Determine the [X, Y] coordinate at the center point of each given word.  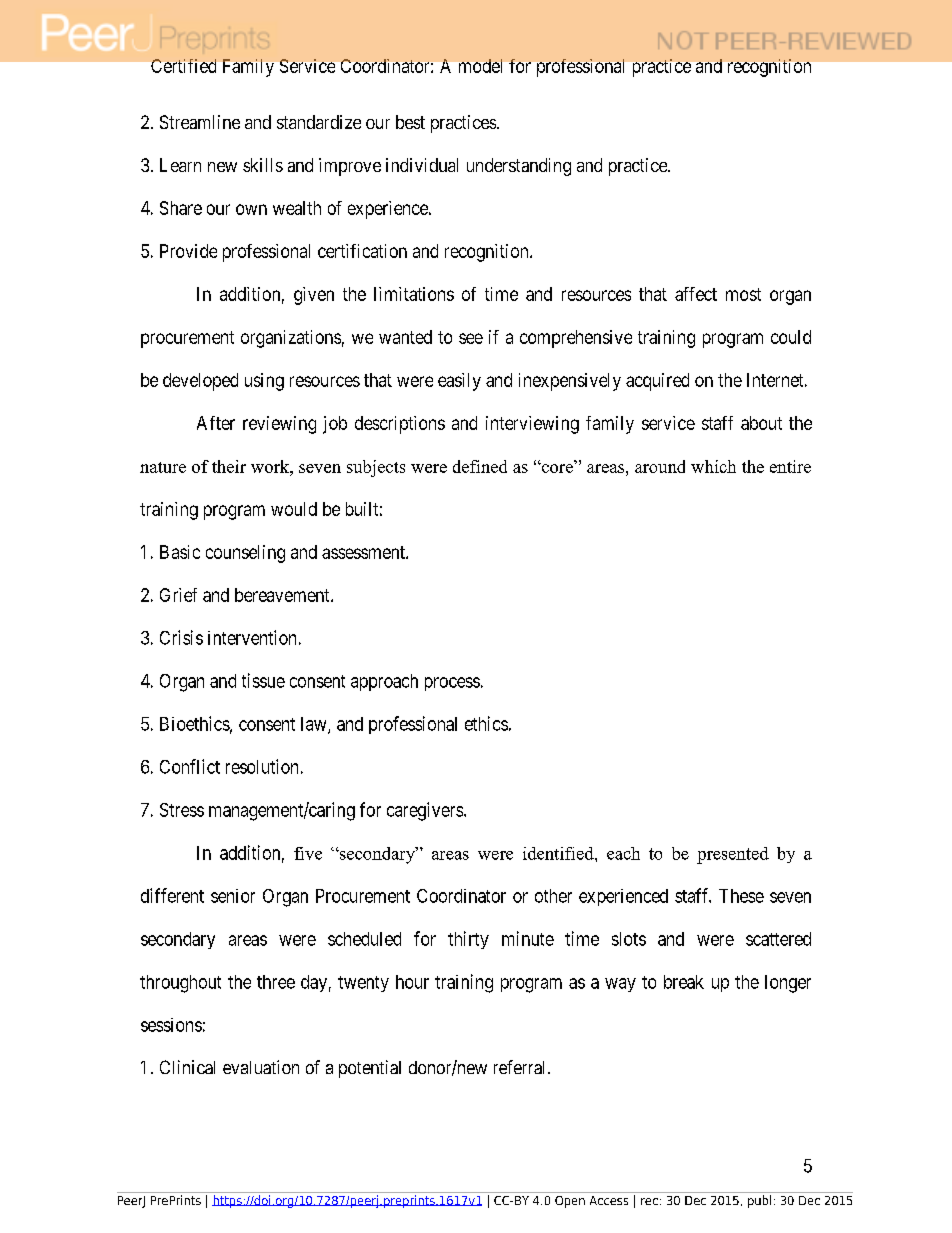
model [480, 66]
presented [733, 855]
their [229, 466]
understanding [519, 167]
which [713, 466]
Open [570, 1202]
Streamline [200, 122]
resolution [262, 766]
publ [759, 1201]
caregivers [425, 811]
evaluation [261, 1067]
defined [480, 466]
